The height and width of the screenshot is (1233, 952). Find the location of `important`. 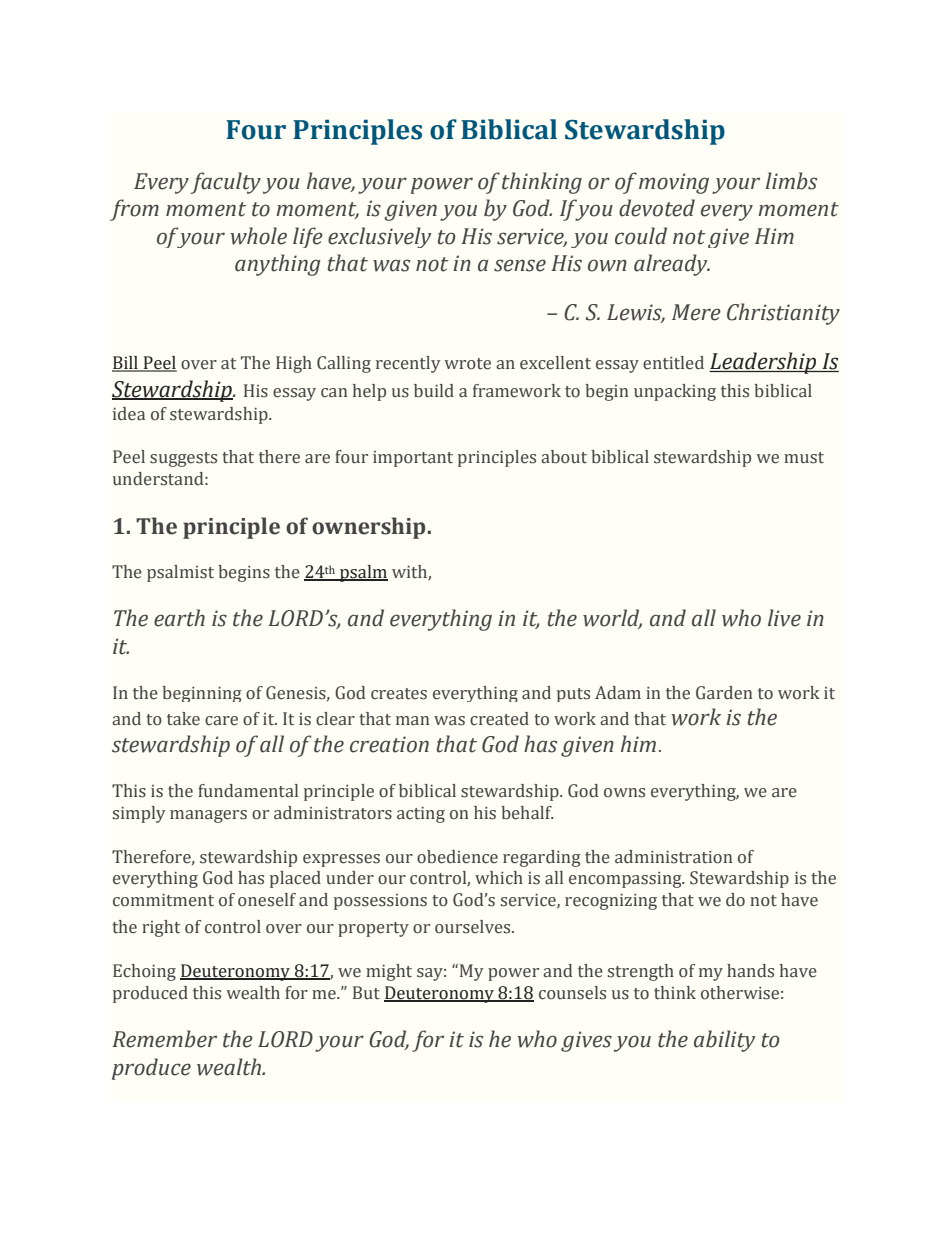

important is located at coordinates (413, 459).
